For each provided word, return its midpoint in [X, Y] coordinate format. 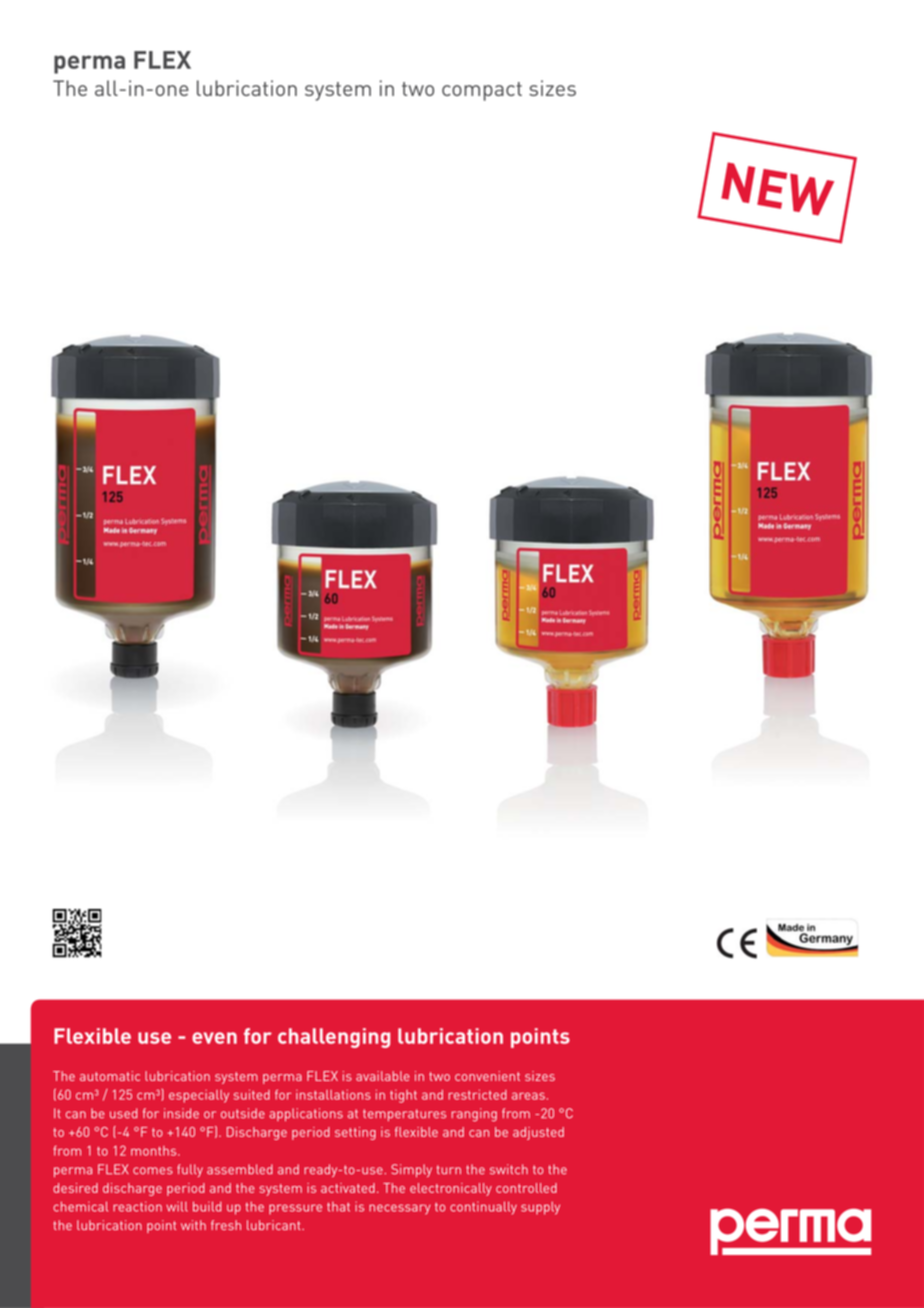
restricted [477, 1094]
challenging [334, 1038]
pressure [295, 1209]
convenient [487, 1076]
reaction [137, 1206]
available [383, 1076]
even [214, 1038]
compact [482, 91]
